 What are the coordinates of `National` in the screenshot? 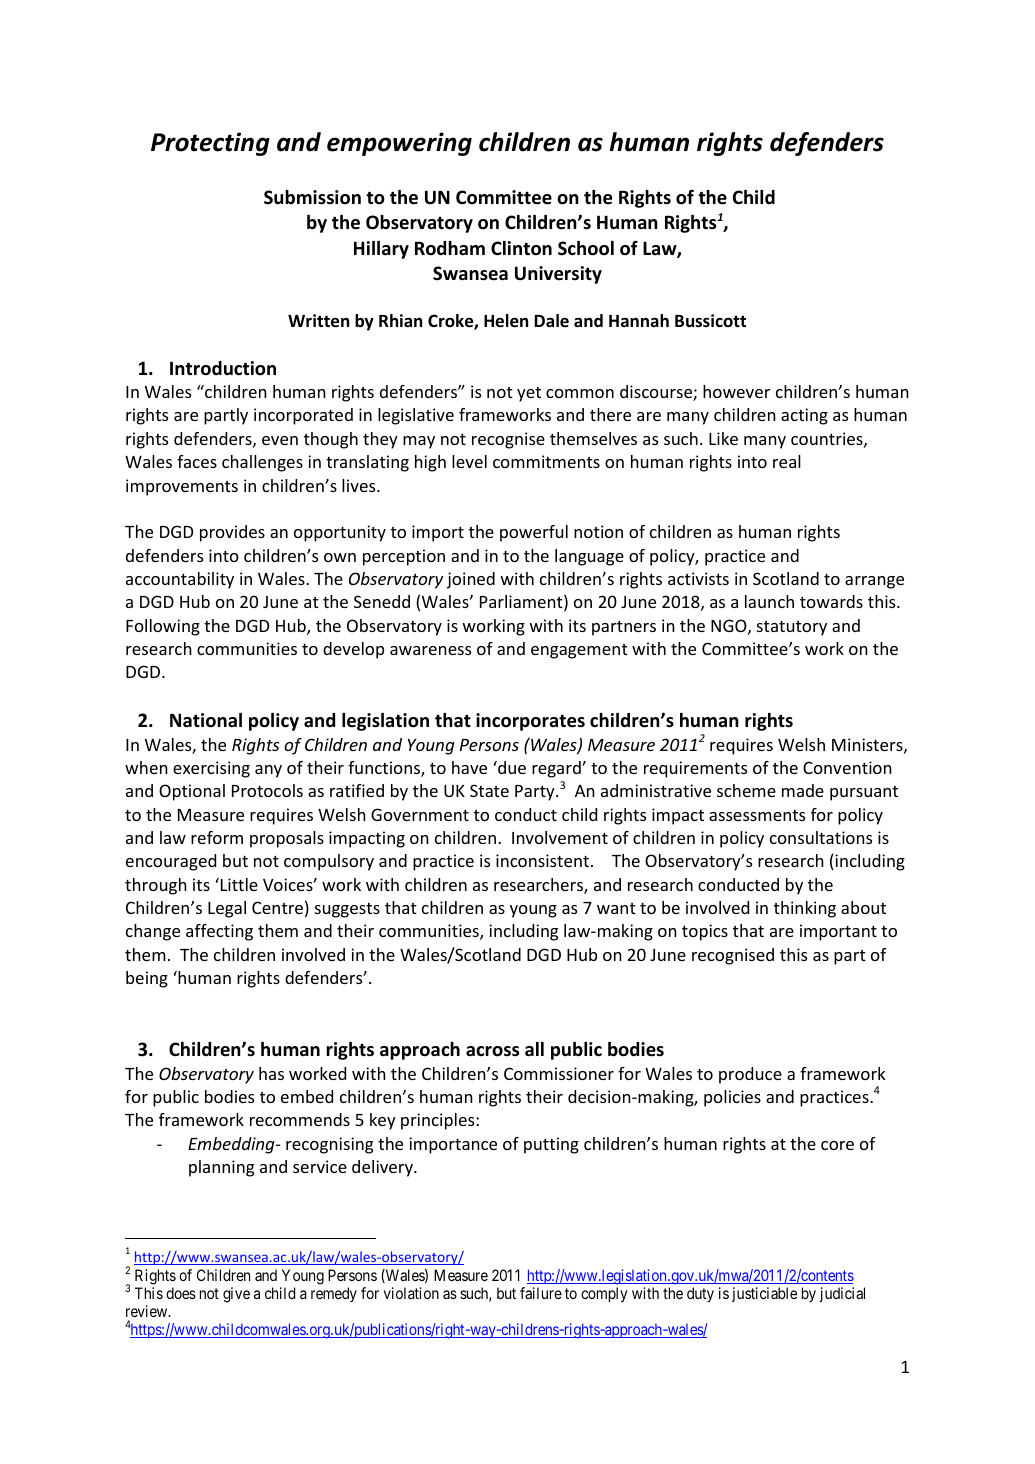 It's located at (206, 720).
